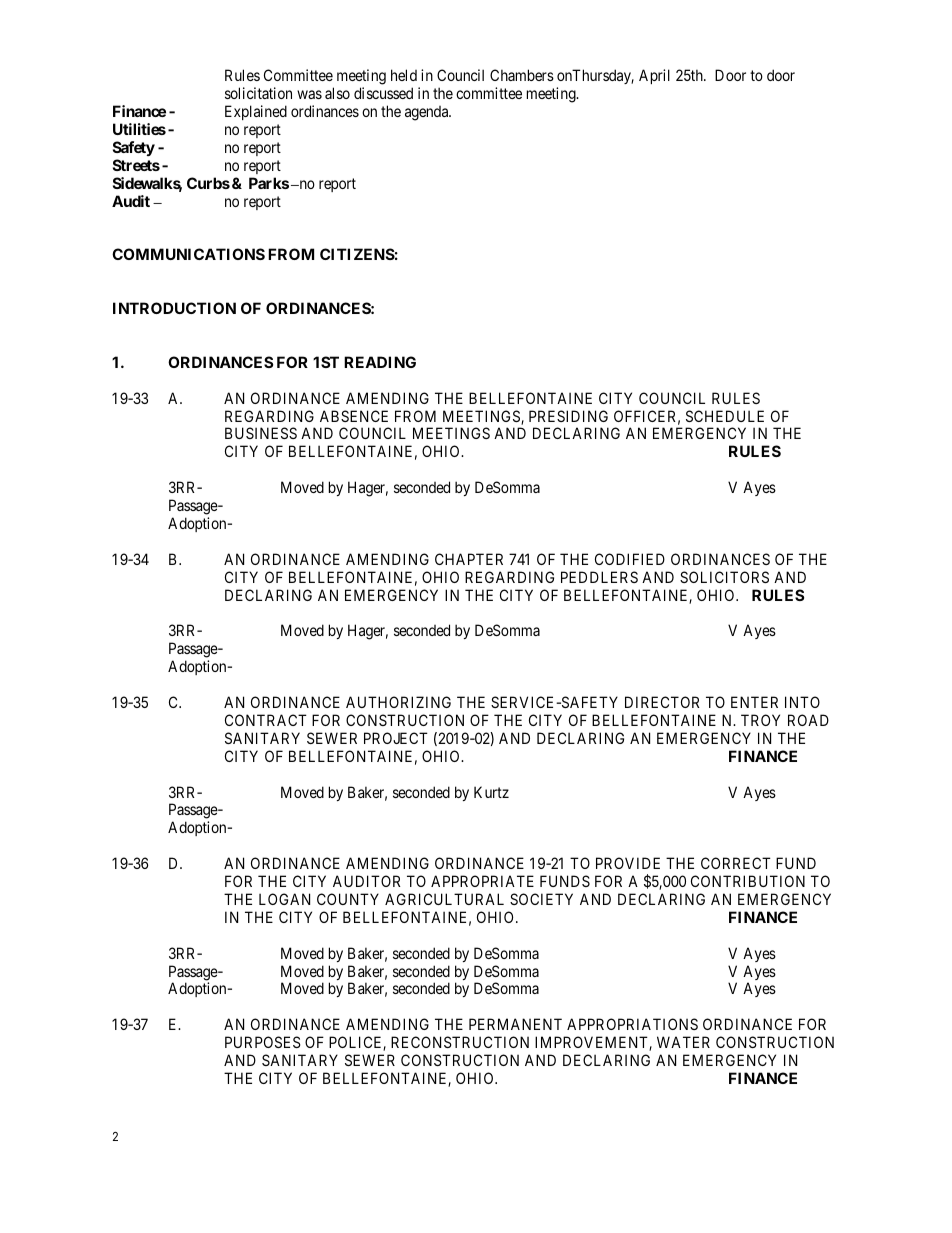 This screenshot has height=1233, width=952. Describe the element at coordinates (654, 76) in the screenshot. I see `April` at that location.
